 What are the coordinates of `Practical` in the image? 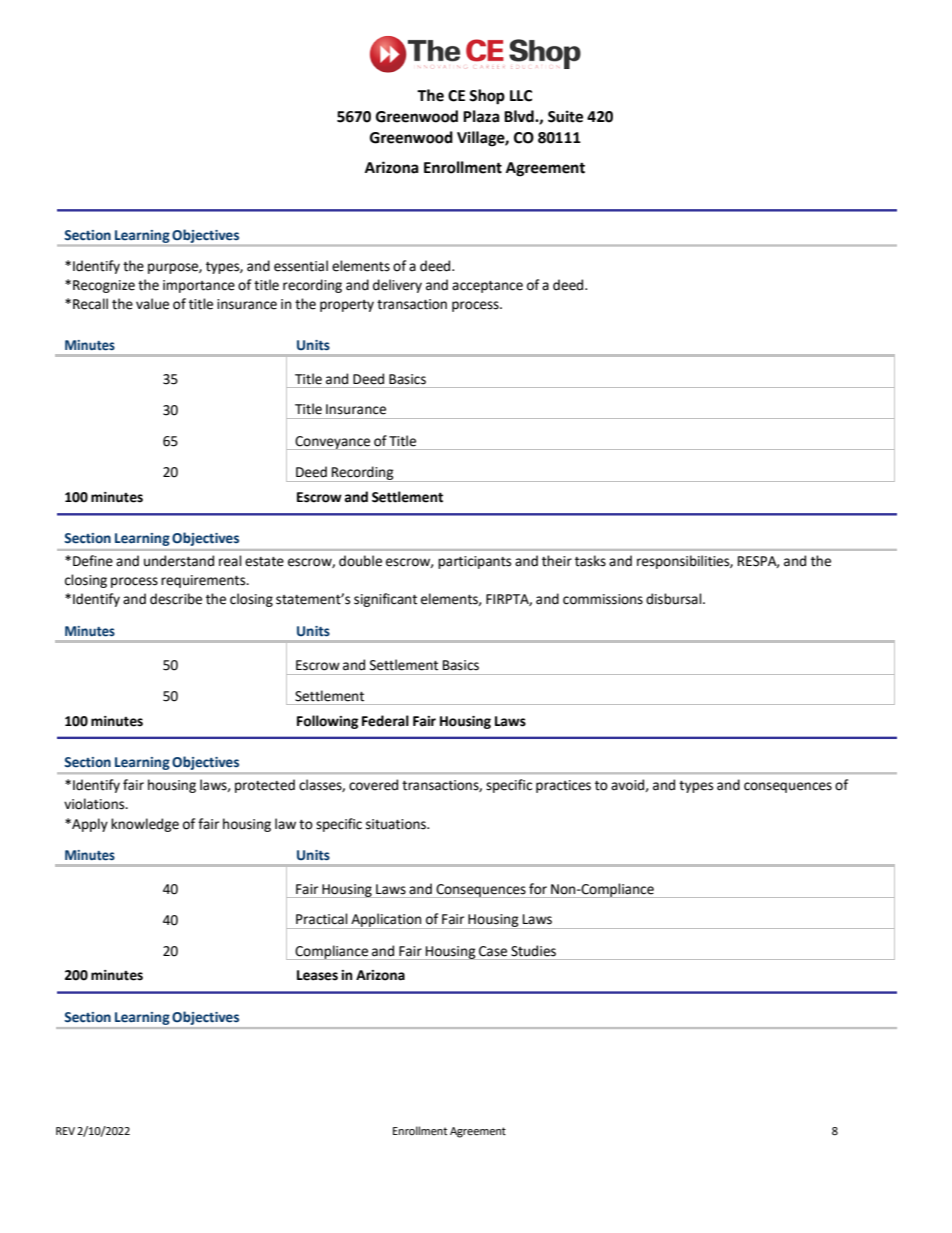 It's located at (322, 919).
